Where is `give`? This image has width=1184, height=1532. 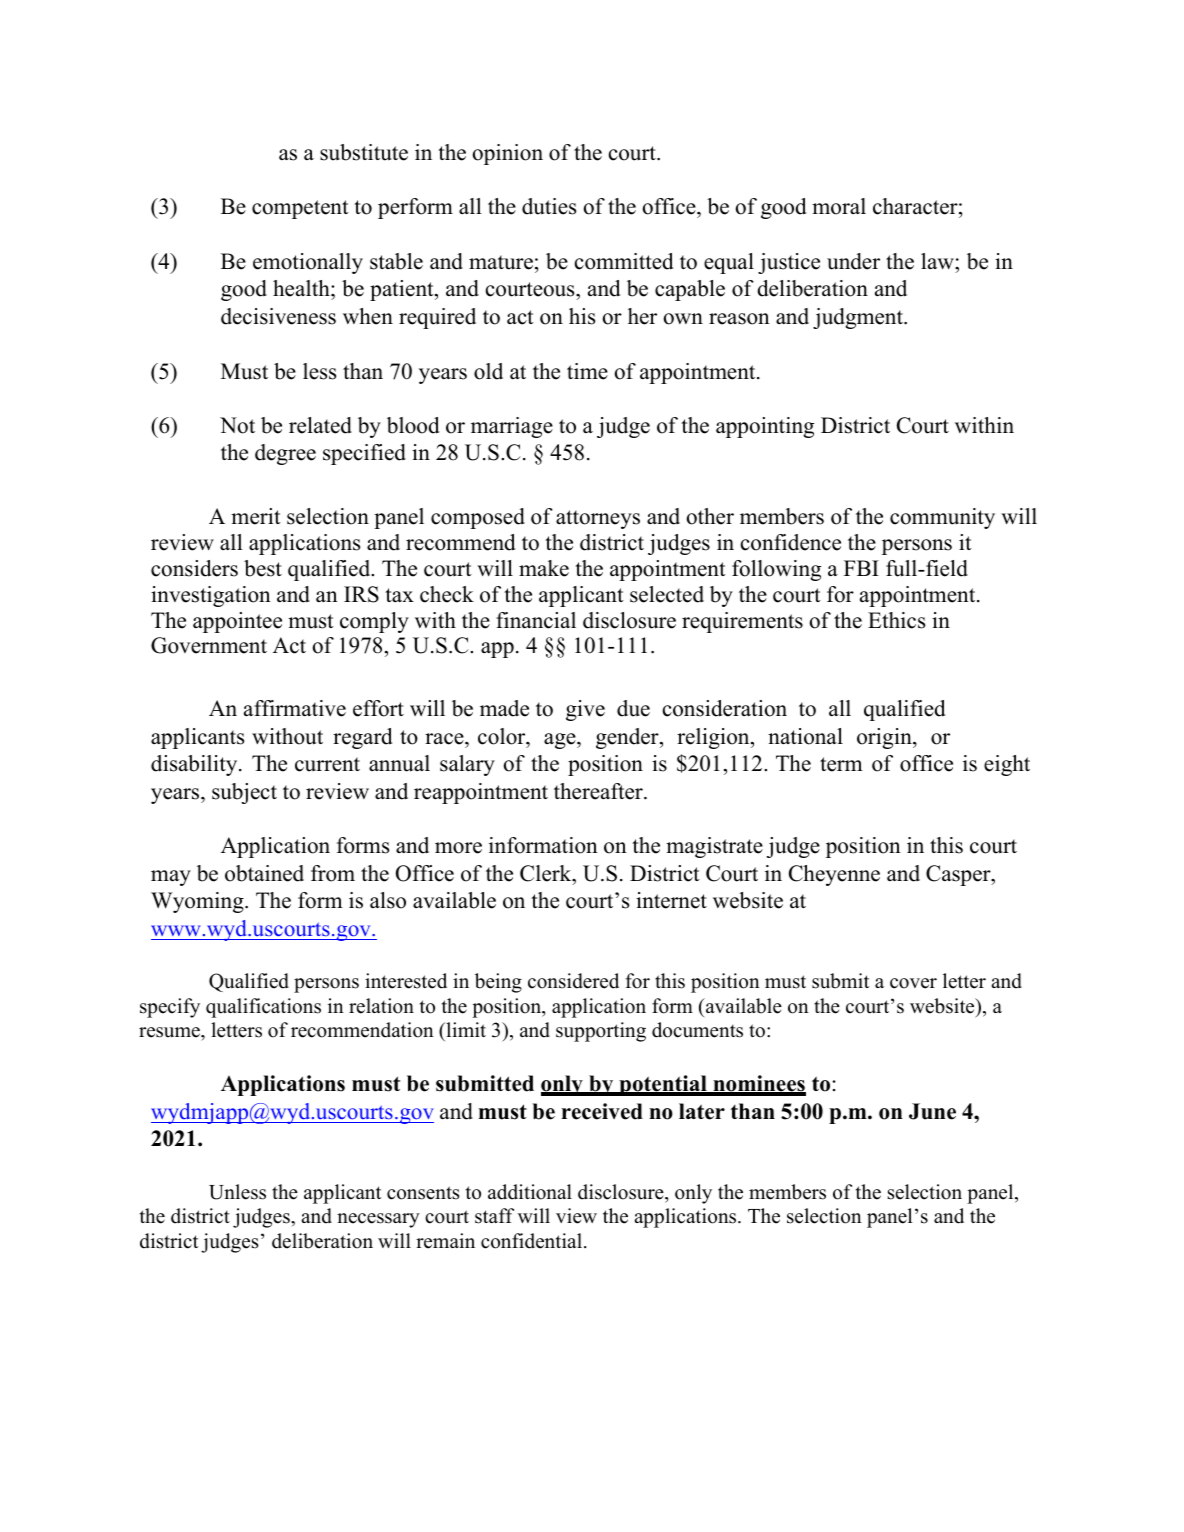
give is located at coordinates (585, 710).
